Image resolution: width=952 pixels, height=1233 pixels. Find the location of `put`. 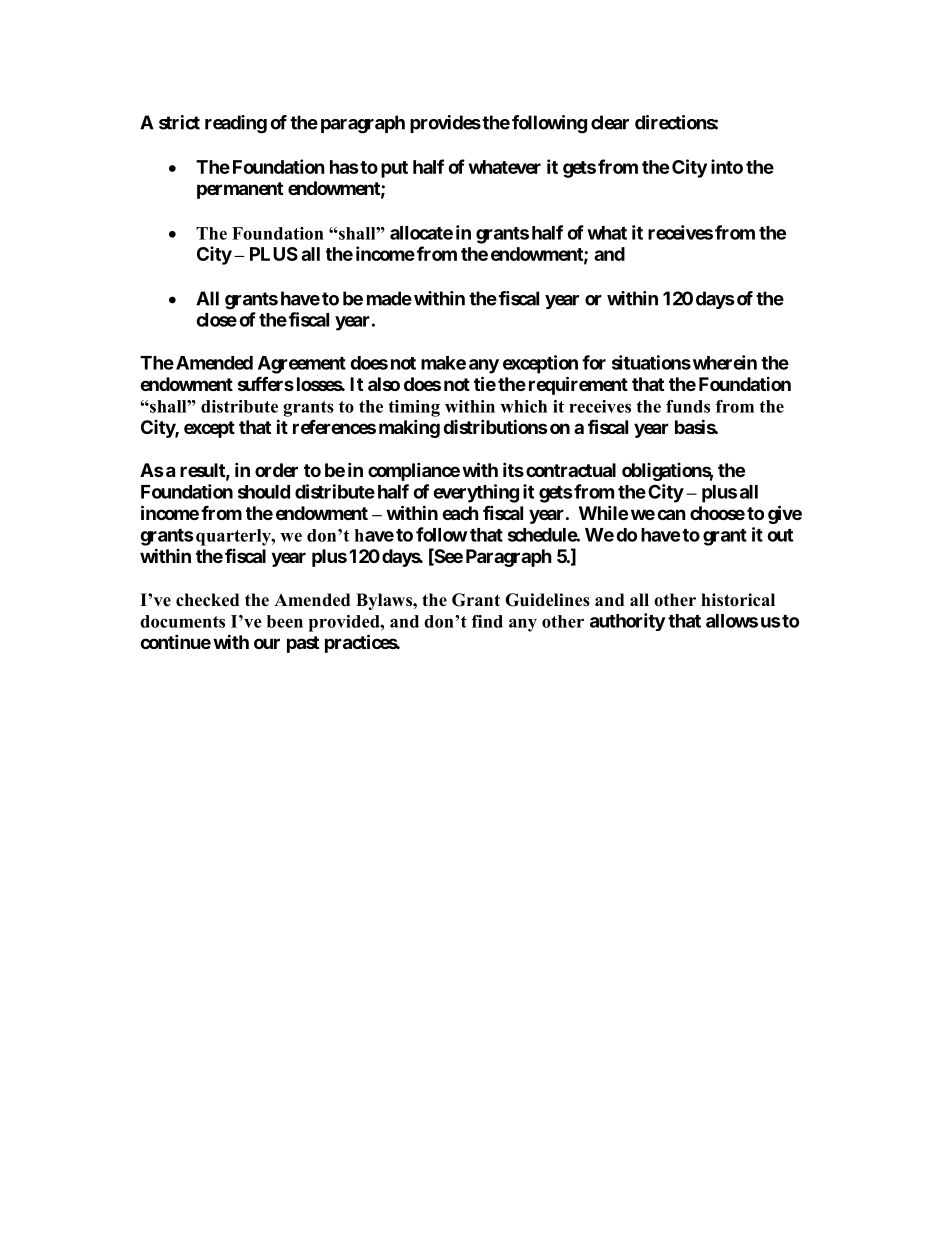

put is located at coordinates (394, 169).
